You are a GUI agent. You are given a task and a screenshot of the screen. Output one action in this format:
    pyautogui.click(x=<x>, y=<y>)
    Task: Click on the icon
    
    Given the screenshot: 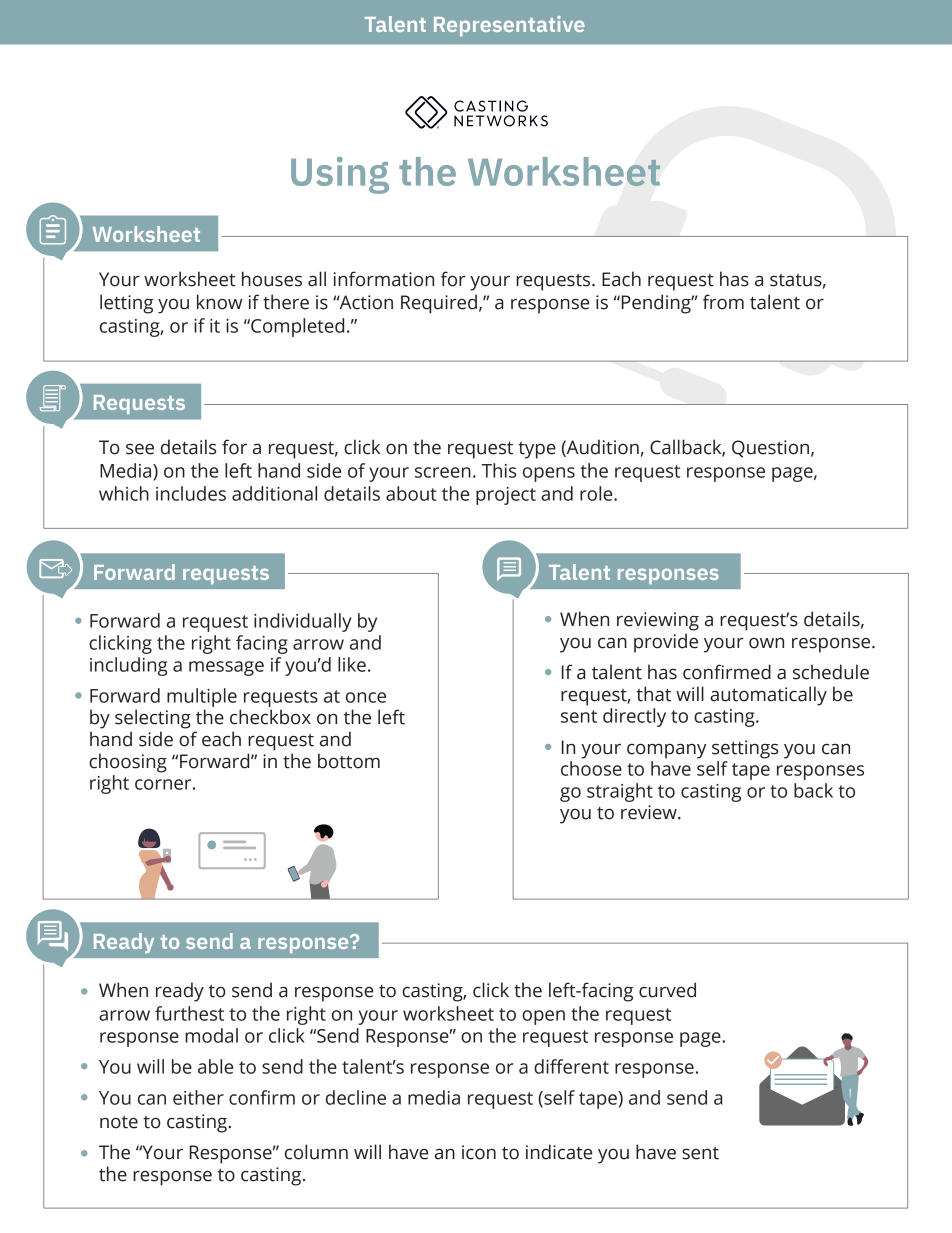 What is the action you would take?
    pyautogui.click(x=479, y=1152)
